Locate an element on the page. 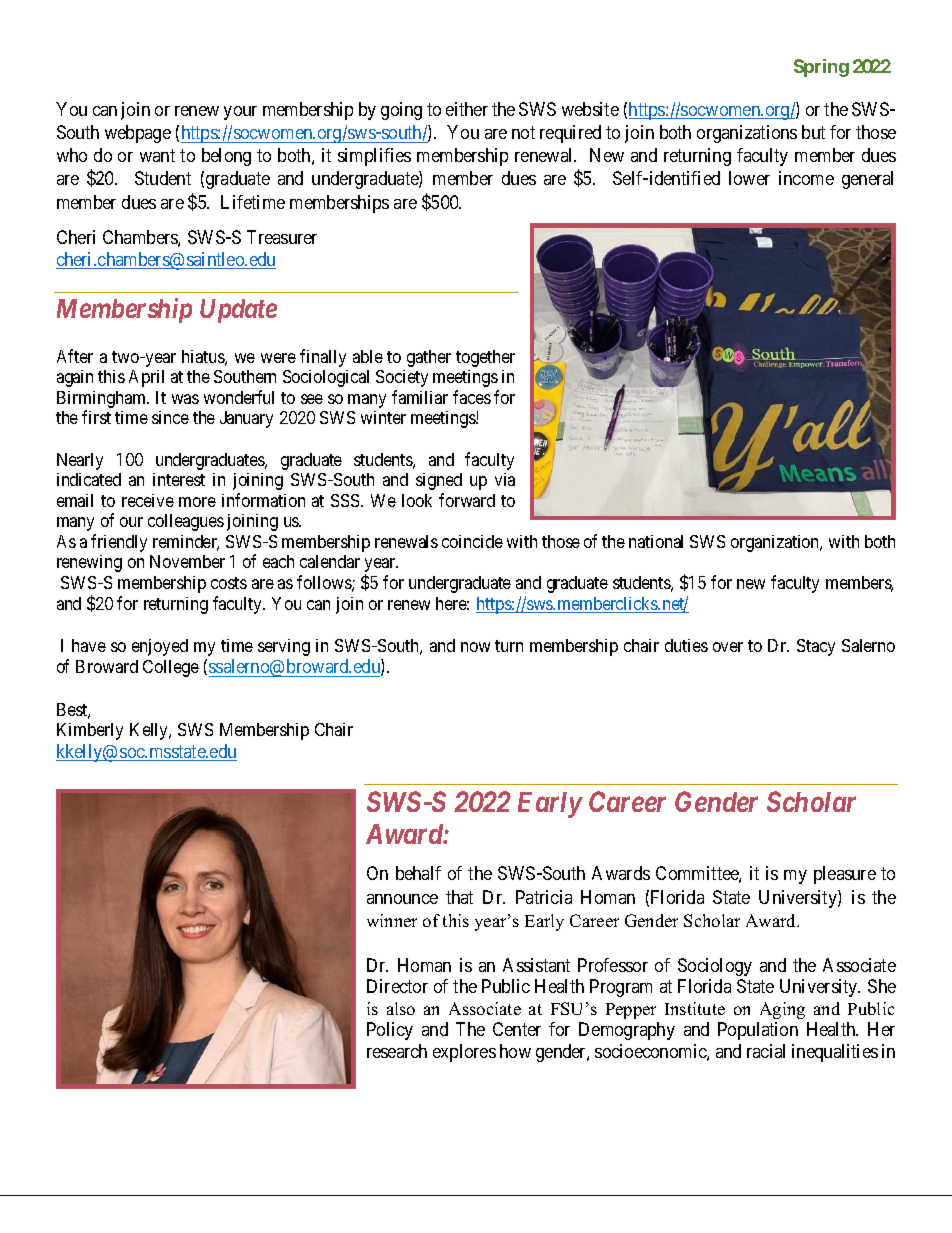  Spring is located at coordinates (821, 68).
